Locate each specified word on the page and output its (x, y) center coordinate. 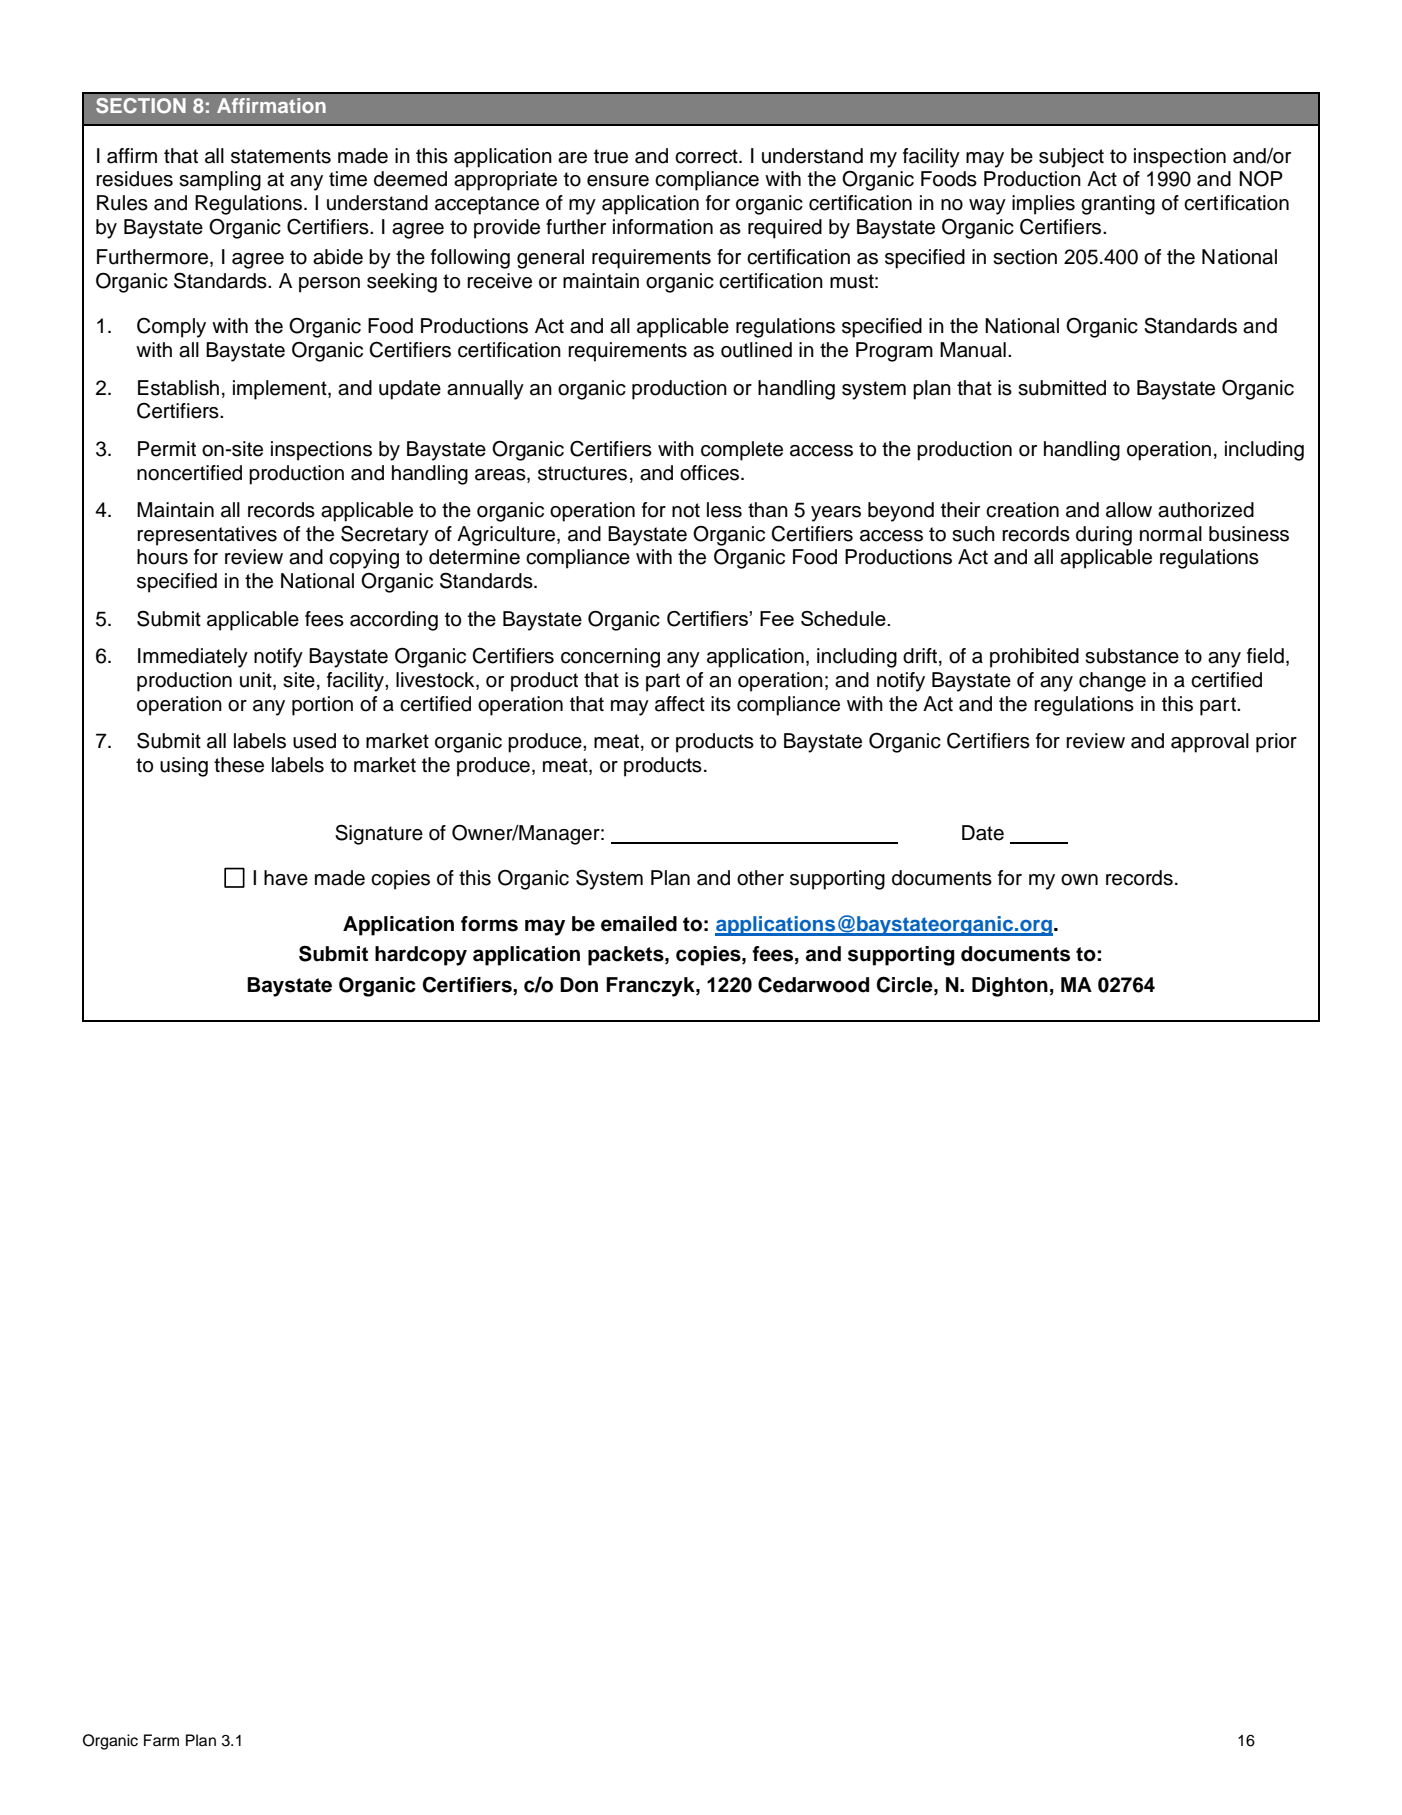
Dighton (1010, 987)
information (663, 227)
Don (579, 985)
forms (489, 924)
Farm (161, 1740)
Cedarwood (813, 985)
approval (1210, 743)
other (760, 878)
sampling (220, 181)
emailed (639, 924)
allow (1129, 510)
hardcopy (421, 956)
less (724, 510)
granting (1118, 205)
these (239, 765)
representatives (207, 536)
